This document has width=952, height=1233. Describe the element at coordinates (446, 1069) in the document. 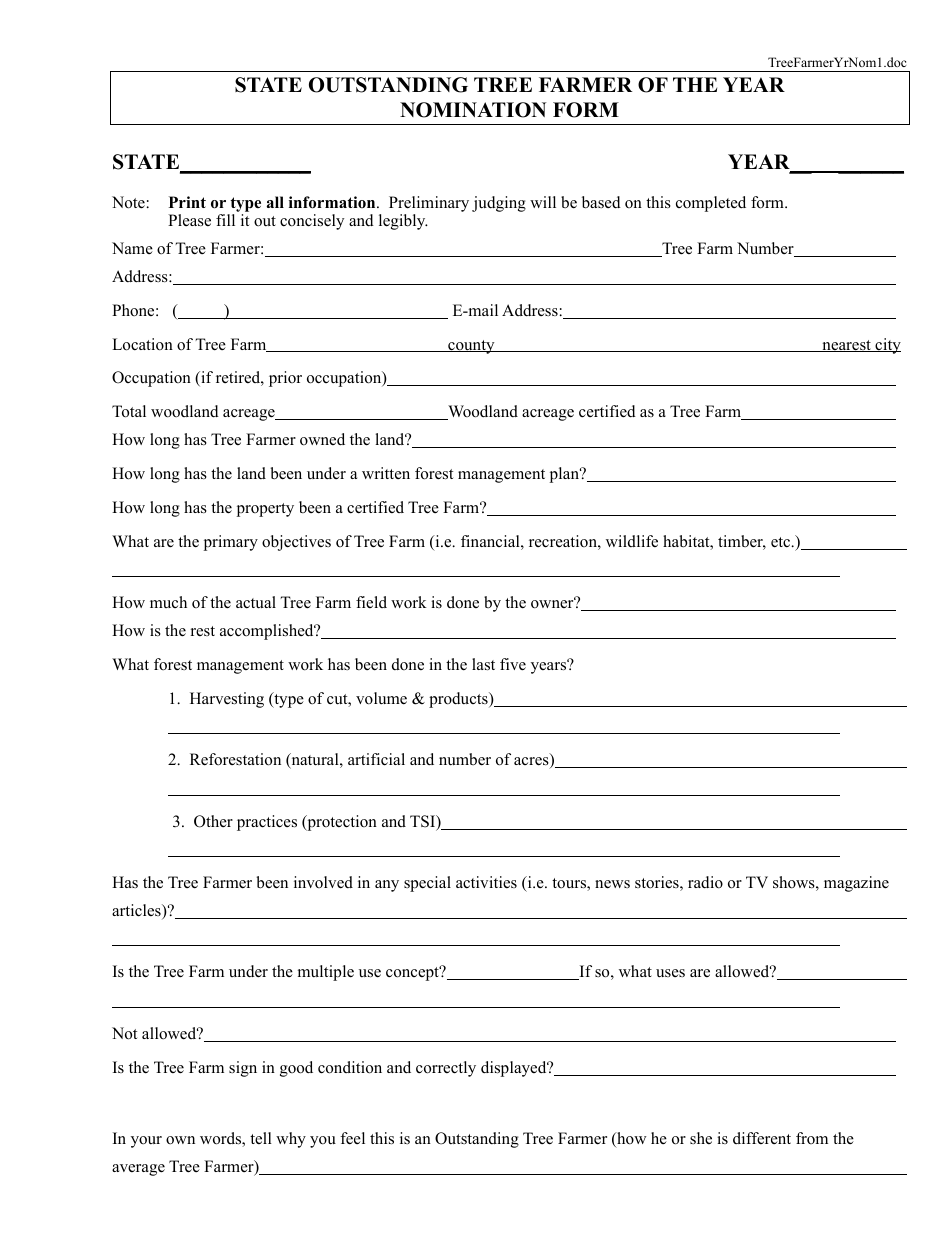

I see `correctly` at that location.
